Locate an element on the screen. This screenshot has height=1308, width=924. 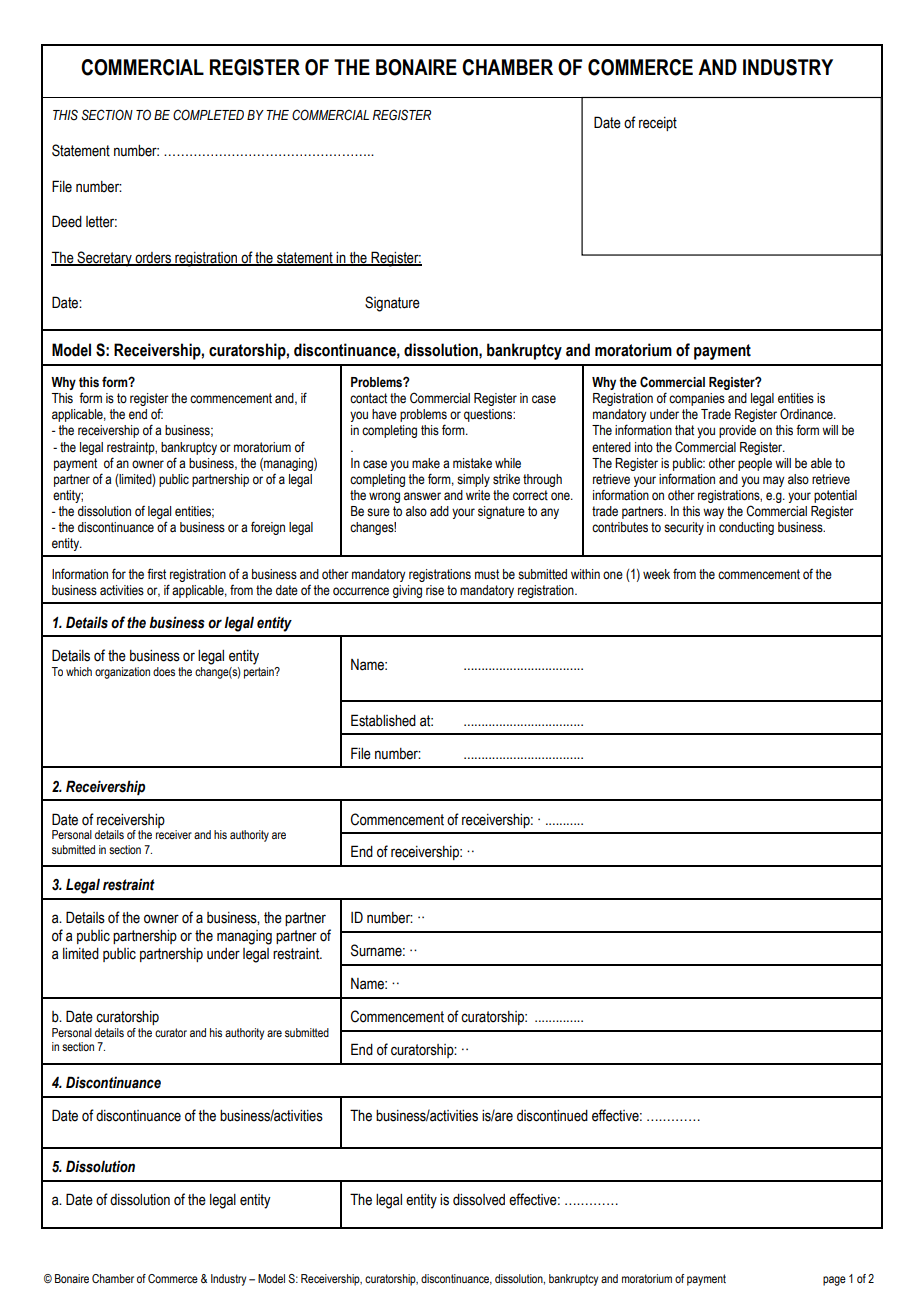
COMPLETED is located at coordinates (208, 114).
